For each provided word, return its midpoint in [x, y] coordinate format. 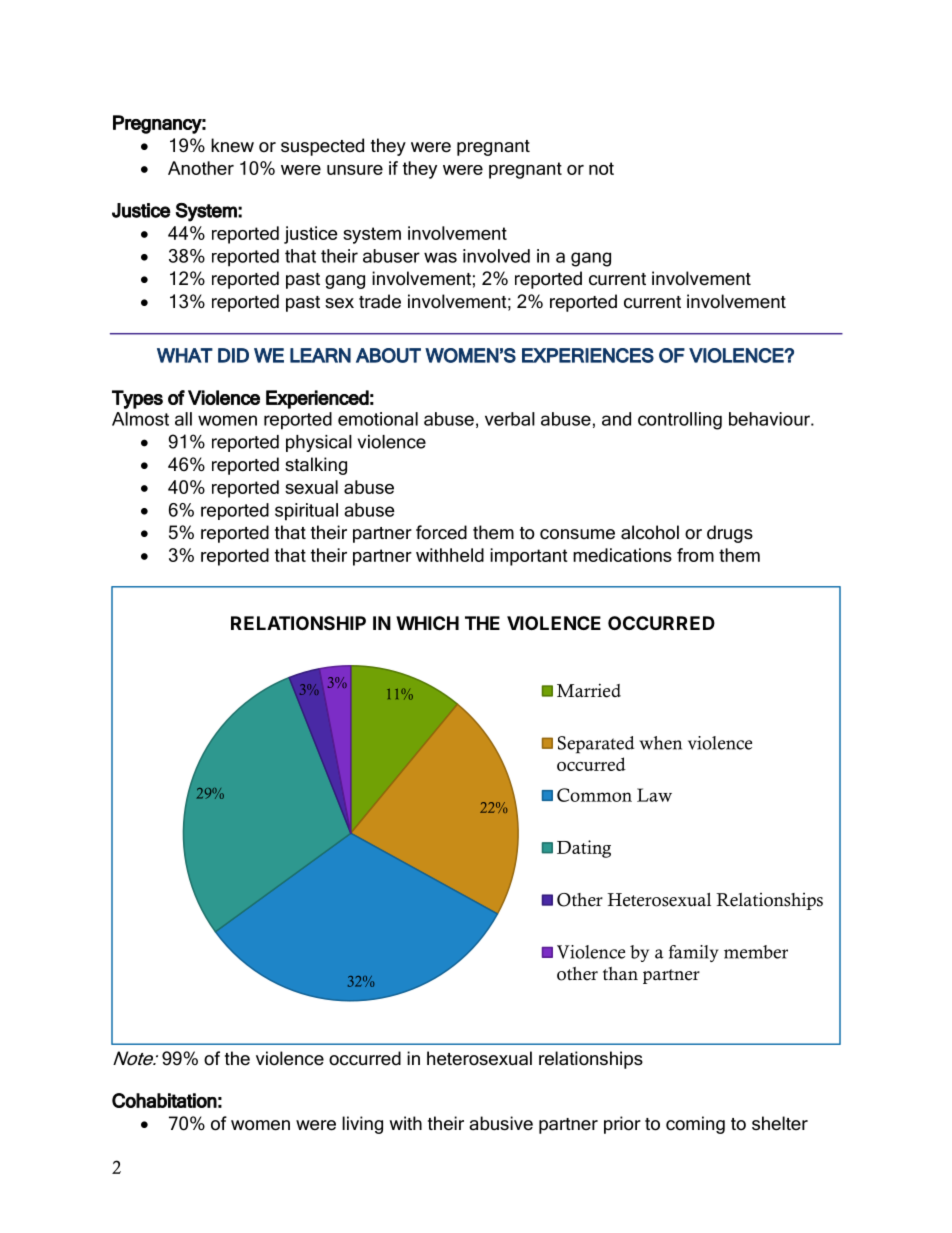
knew [232, 145]
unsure [355, 170]
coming [695, 1125]
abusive [501, 1123]
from [695, 555]
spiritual [306, 512]
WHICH [427, 623]
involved [496, 256]
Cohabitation [164, 1100]
